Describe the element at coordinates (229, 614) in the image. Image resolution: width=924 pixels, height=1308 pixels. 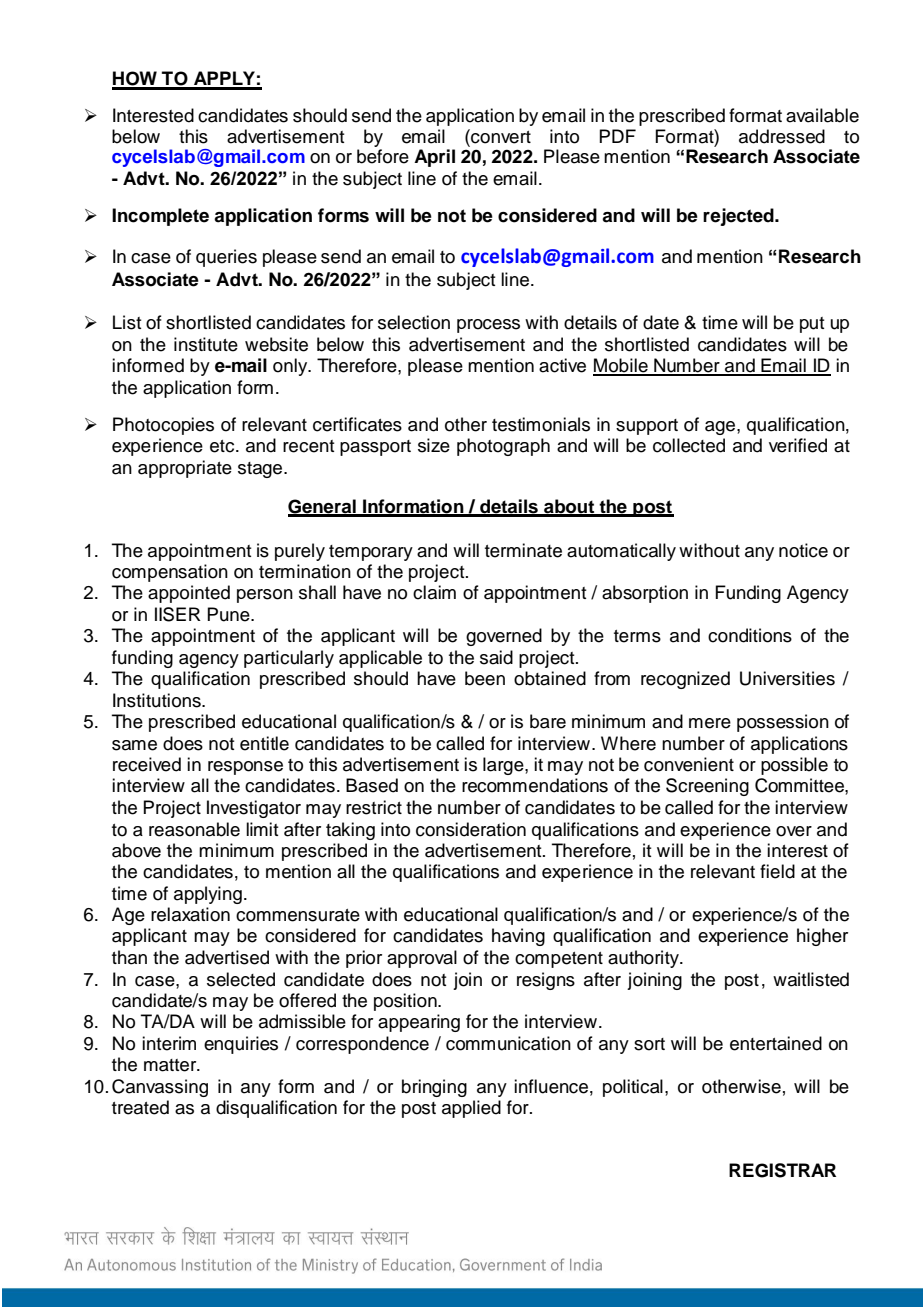
I see `Pune` at that location.
